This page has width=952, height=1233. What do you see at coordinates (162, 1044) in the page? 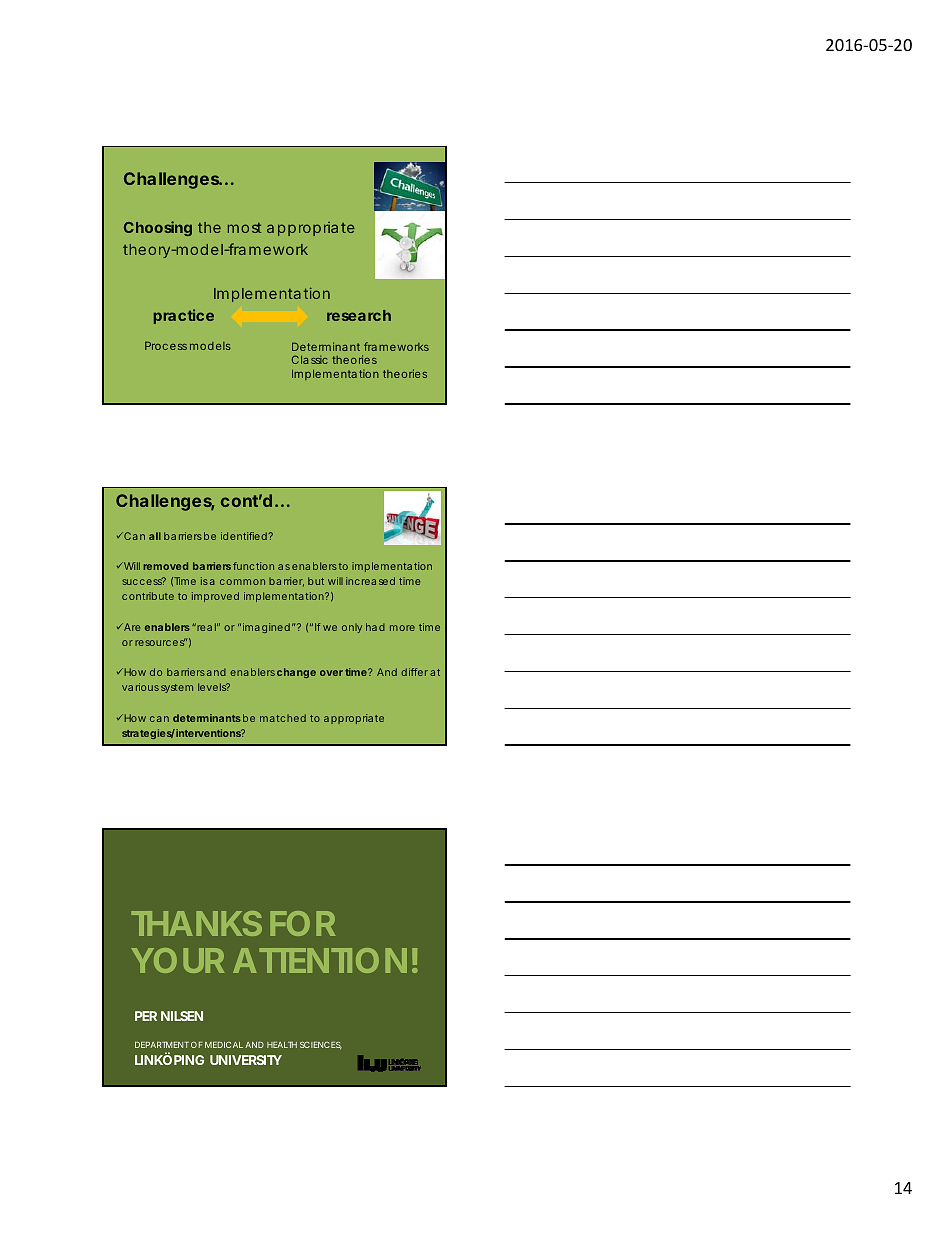
I see `DEPARTMENT` at bounding box center [162, 1044].
